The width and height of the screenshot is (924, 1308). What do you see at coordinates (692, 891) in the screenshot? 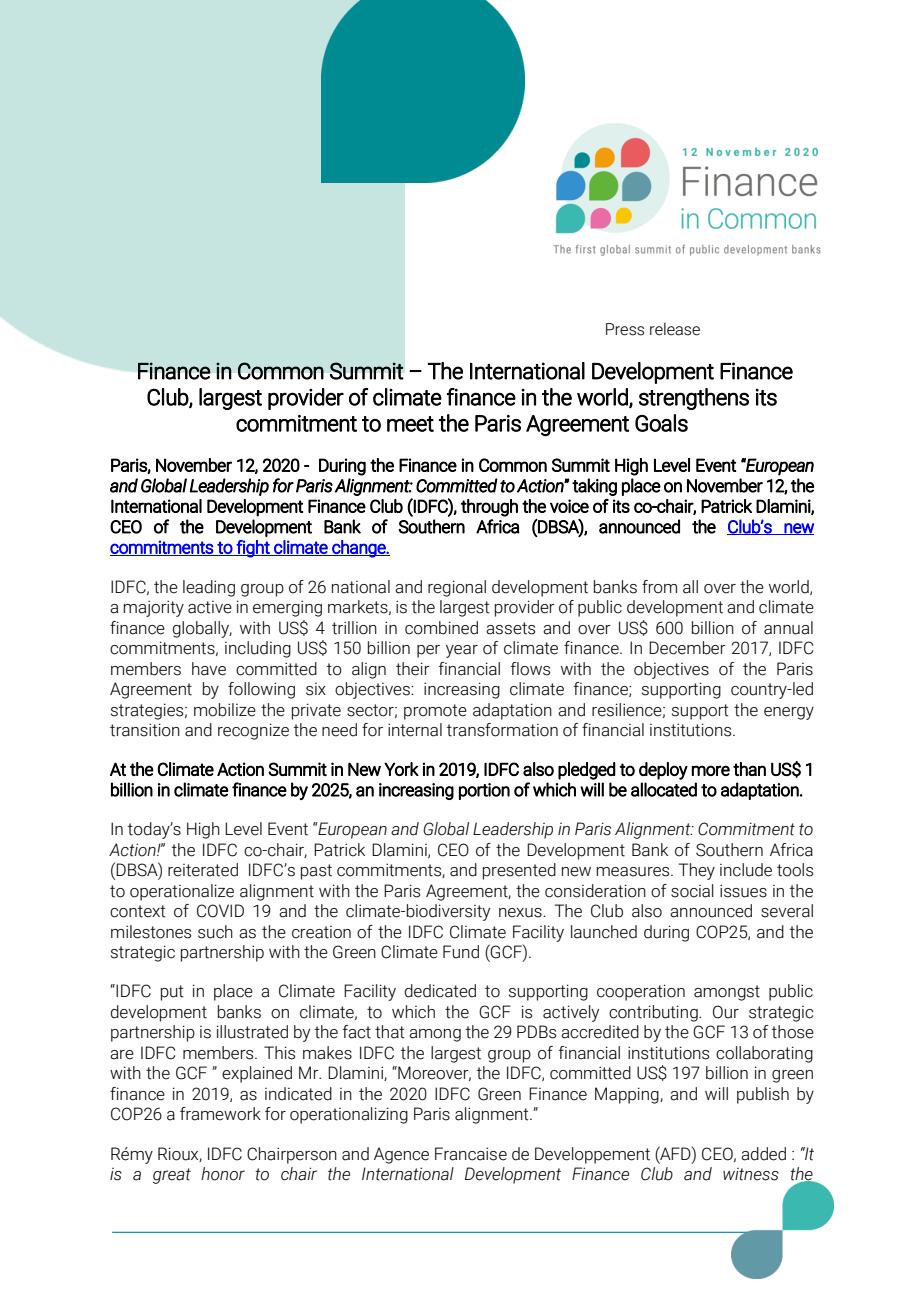
I see `social` at bounding box center [692, 891].
